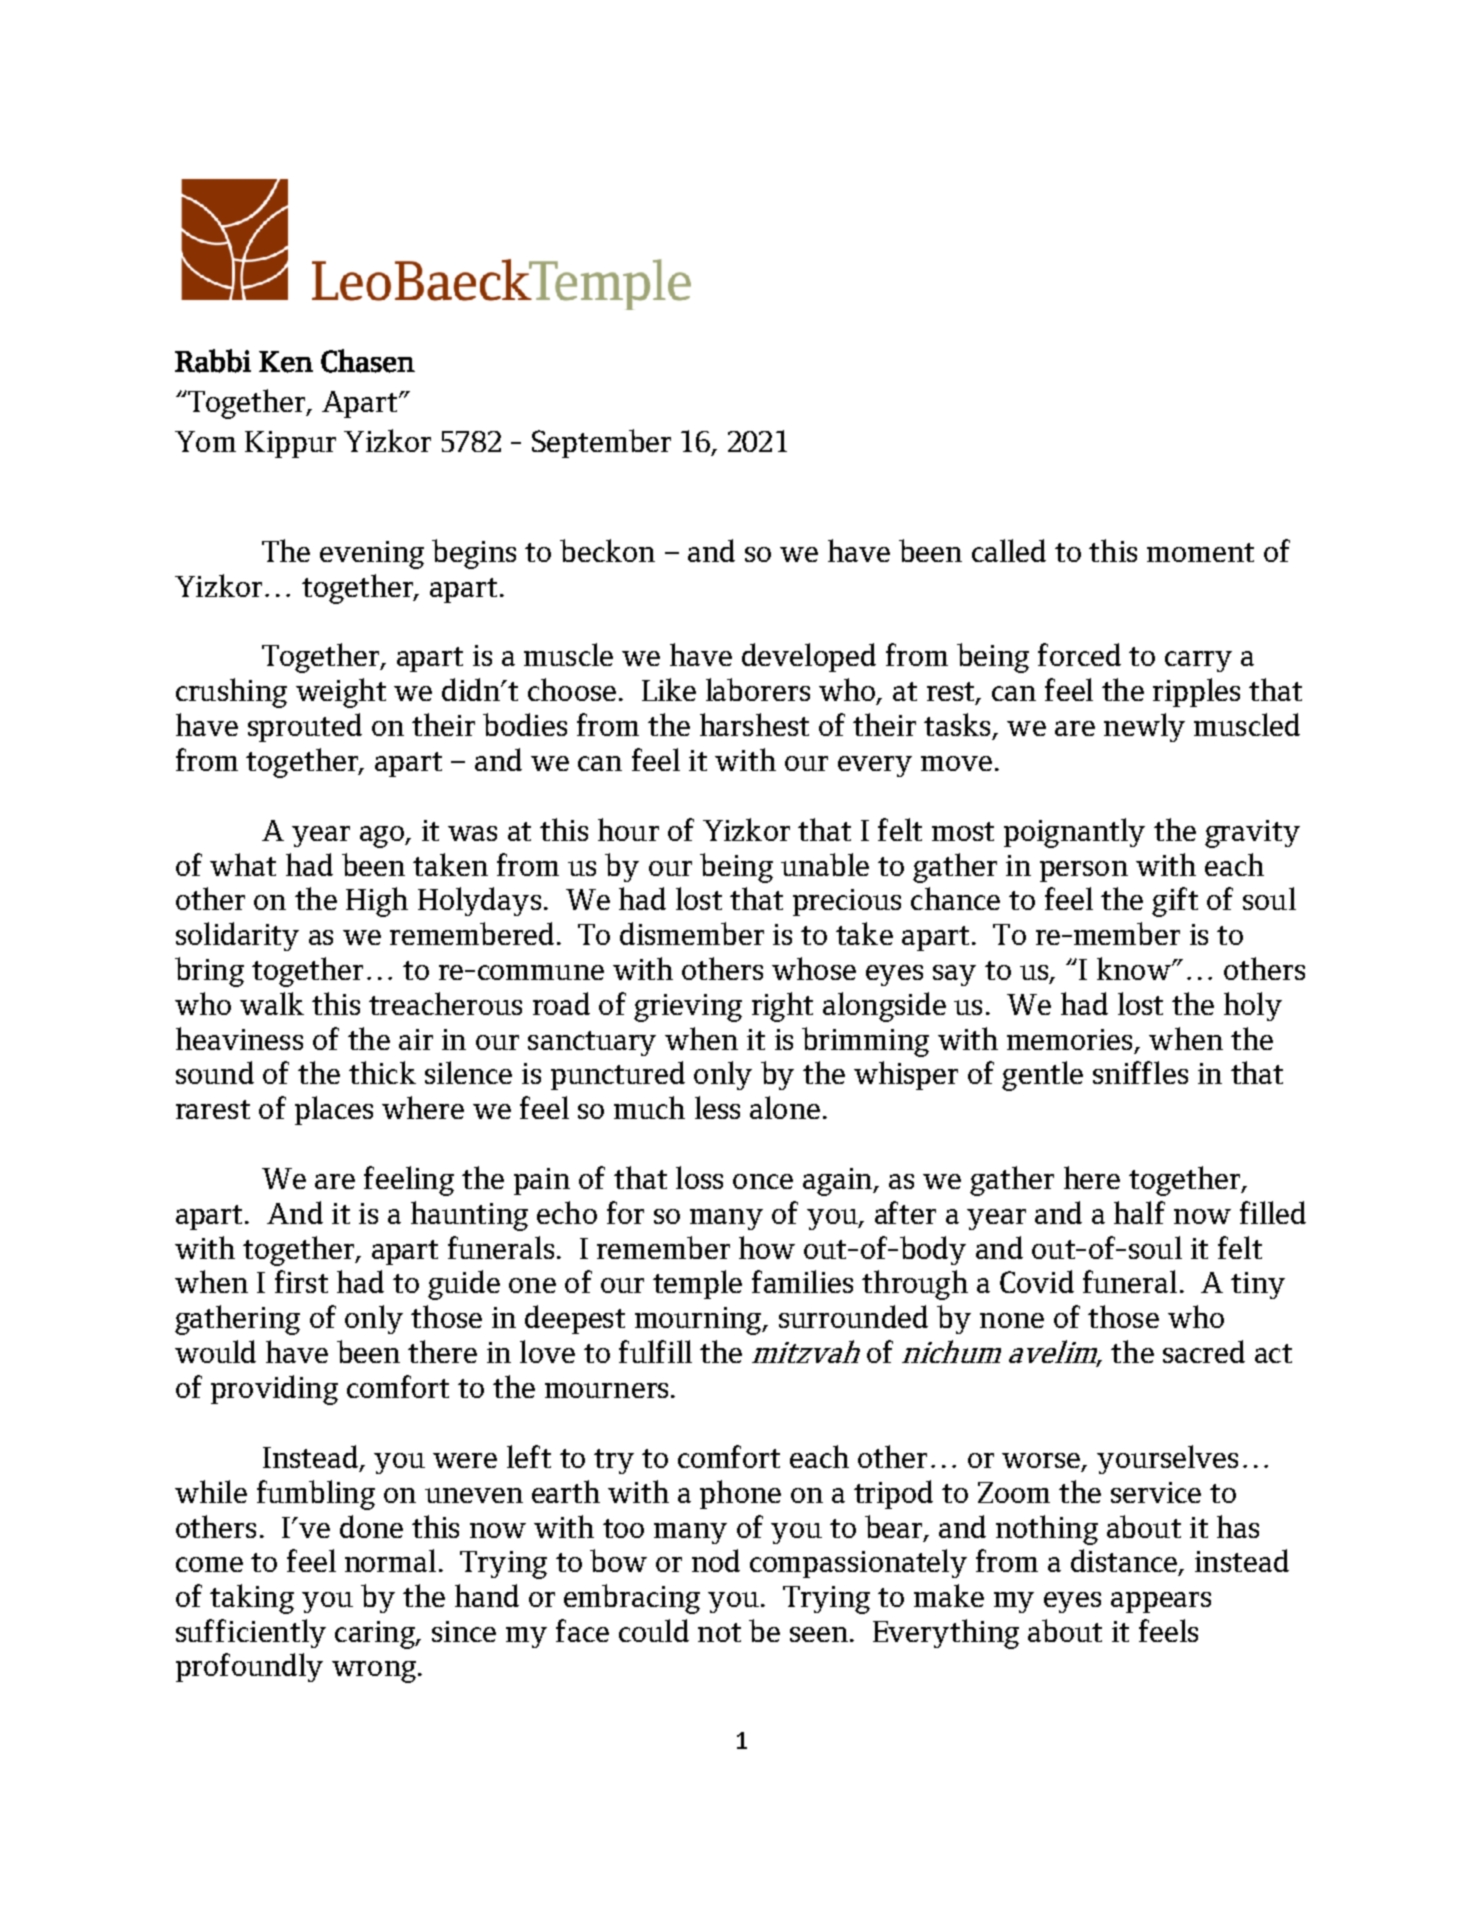 The height and width of the screenshot is (1918, 1482). I want to click on moment, so click(1200, 552).
